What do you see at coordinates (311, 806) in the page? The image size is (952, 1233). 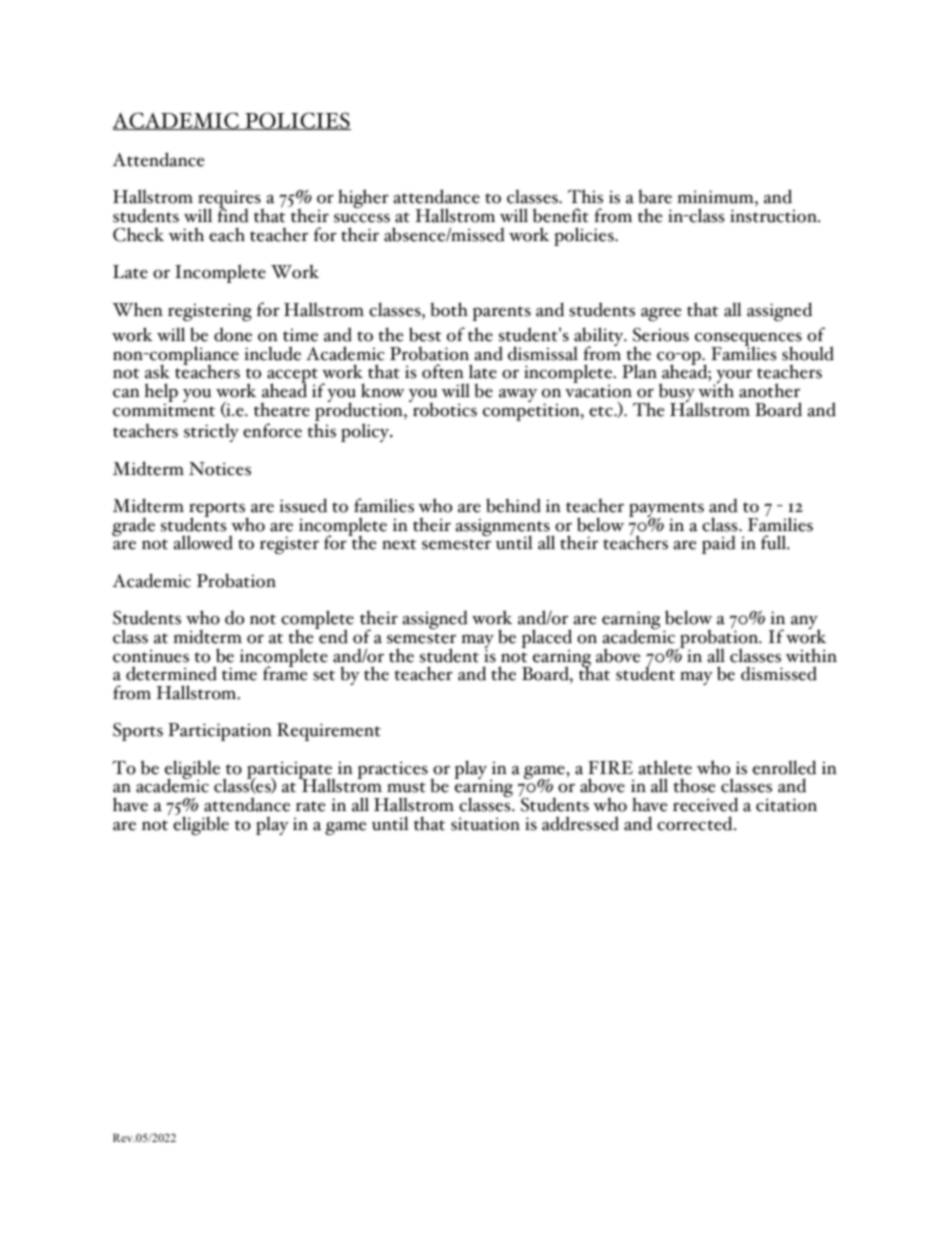 I see `rate` at bounding box center [311, 806].
